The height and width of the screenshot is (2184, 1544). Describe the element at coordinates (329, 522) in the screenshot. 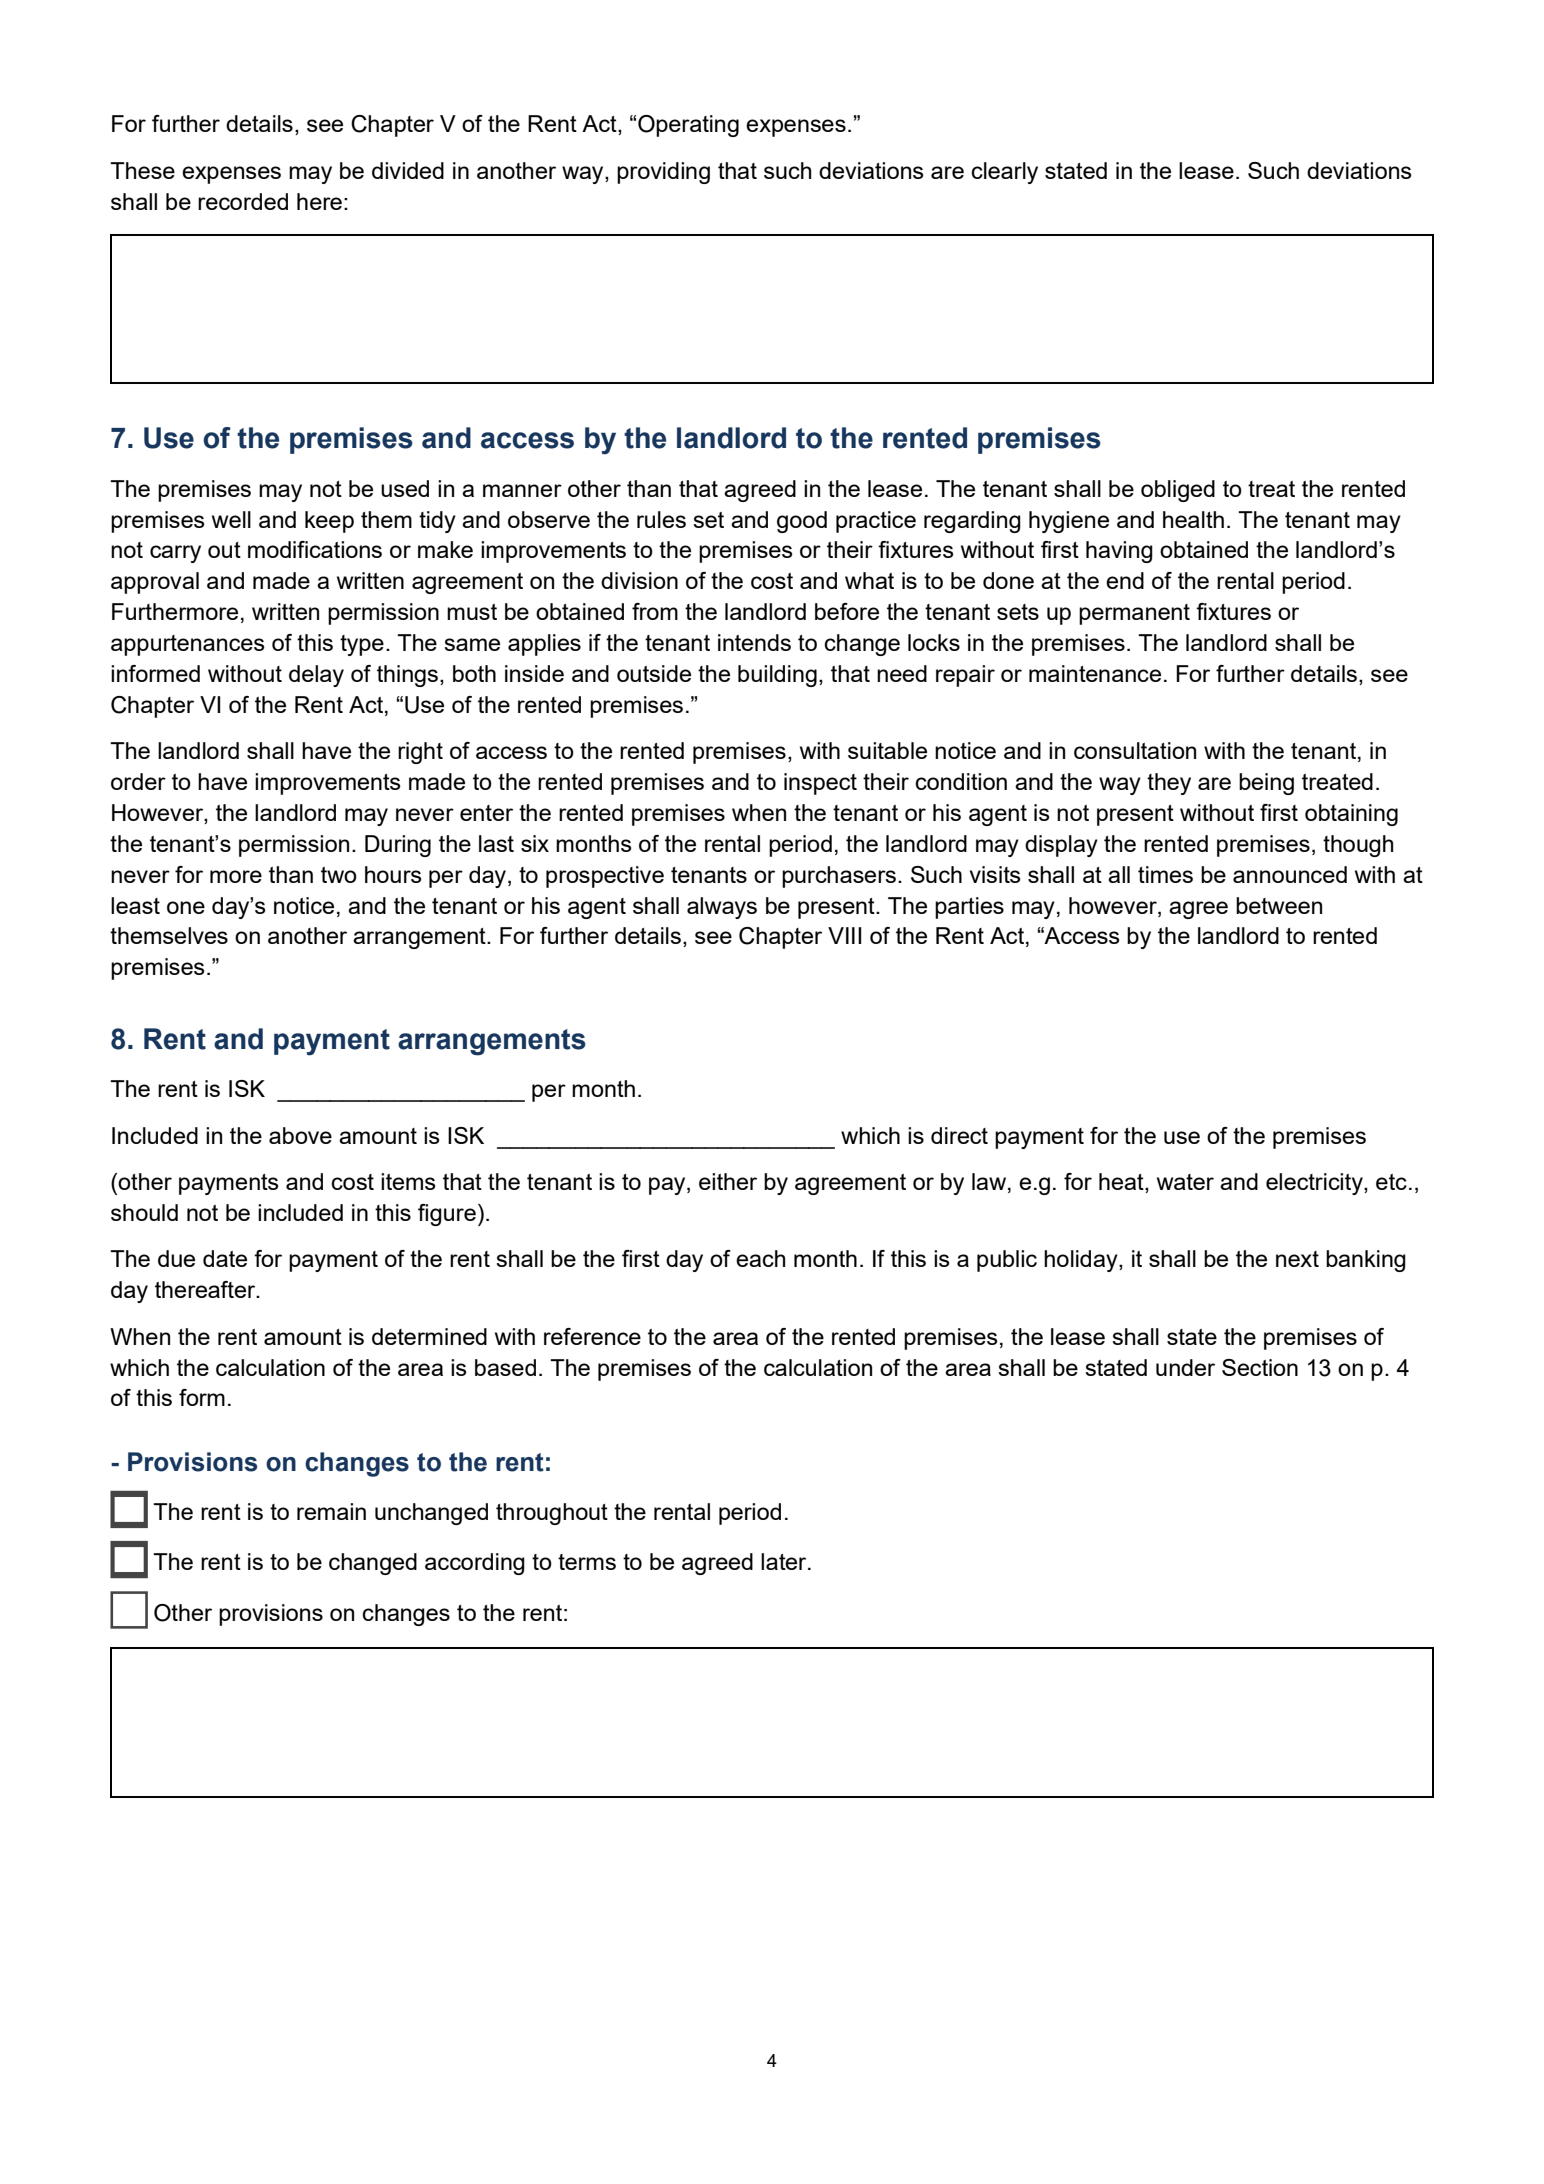

I see `keep` at that location.
